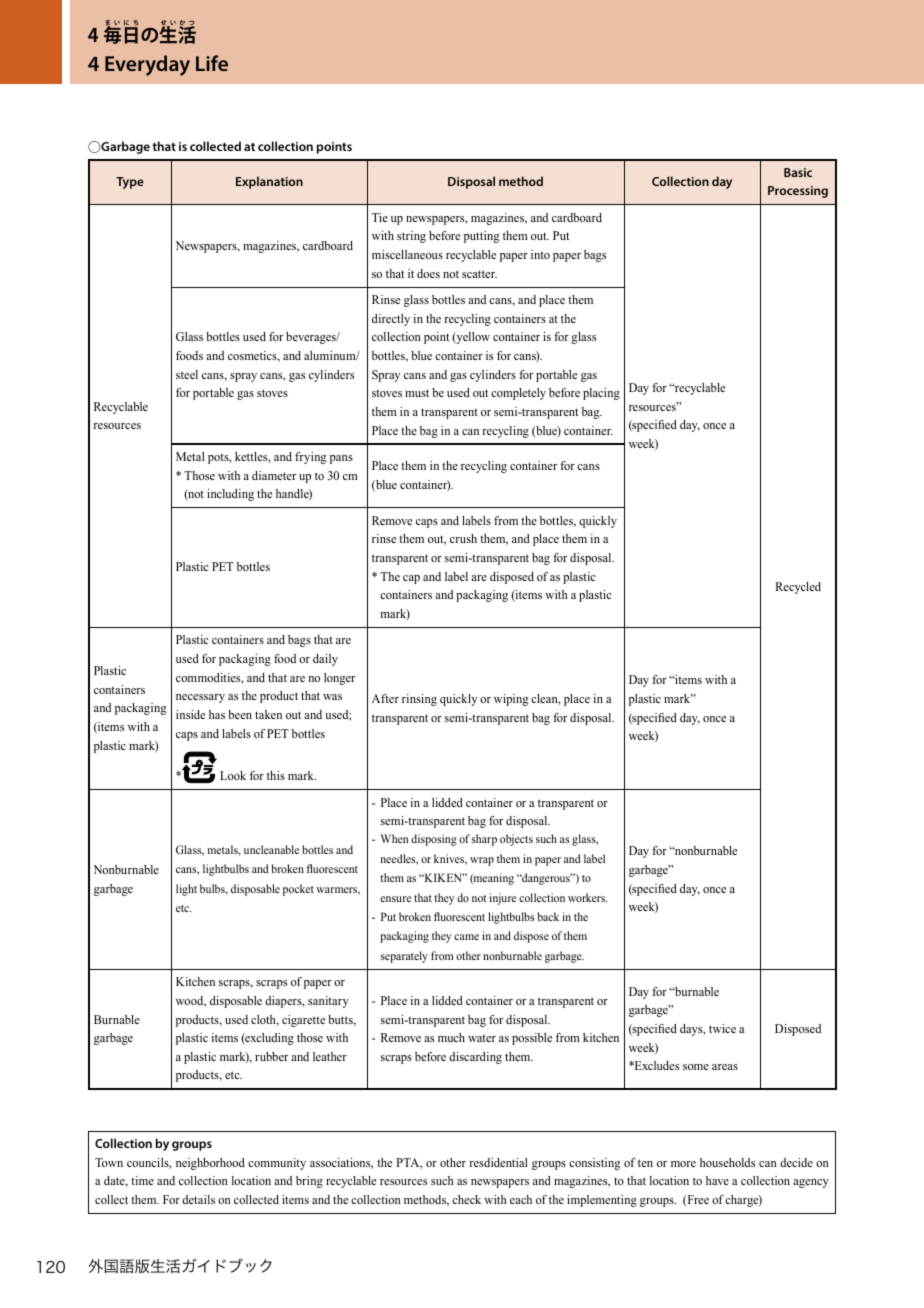  I want to click on Basic, so click(798, 172).
